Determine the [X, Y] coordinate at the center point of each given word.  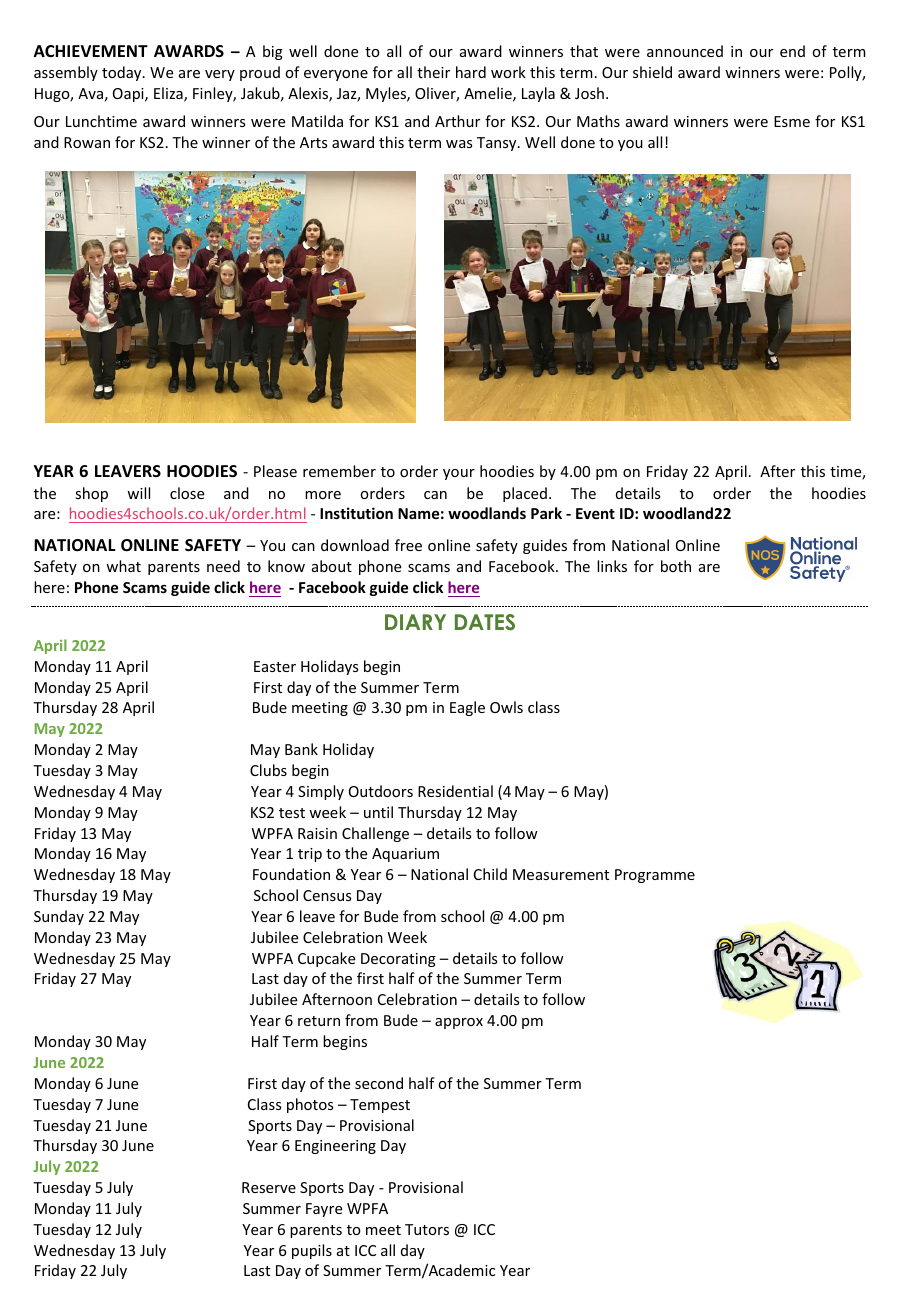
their [433, 72]
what [123, 566]
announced [685, 51]
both [676, 566]
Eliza [169, 94]
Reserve [269, 1187]
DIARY [415, 622]
